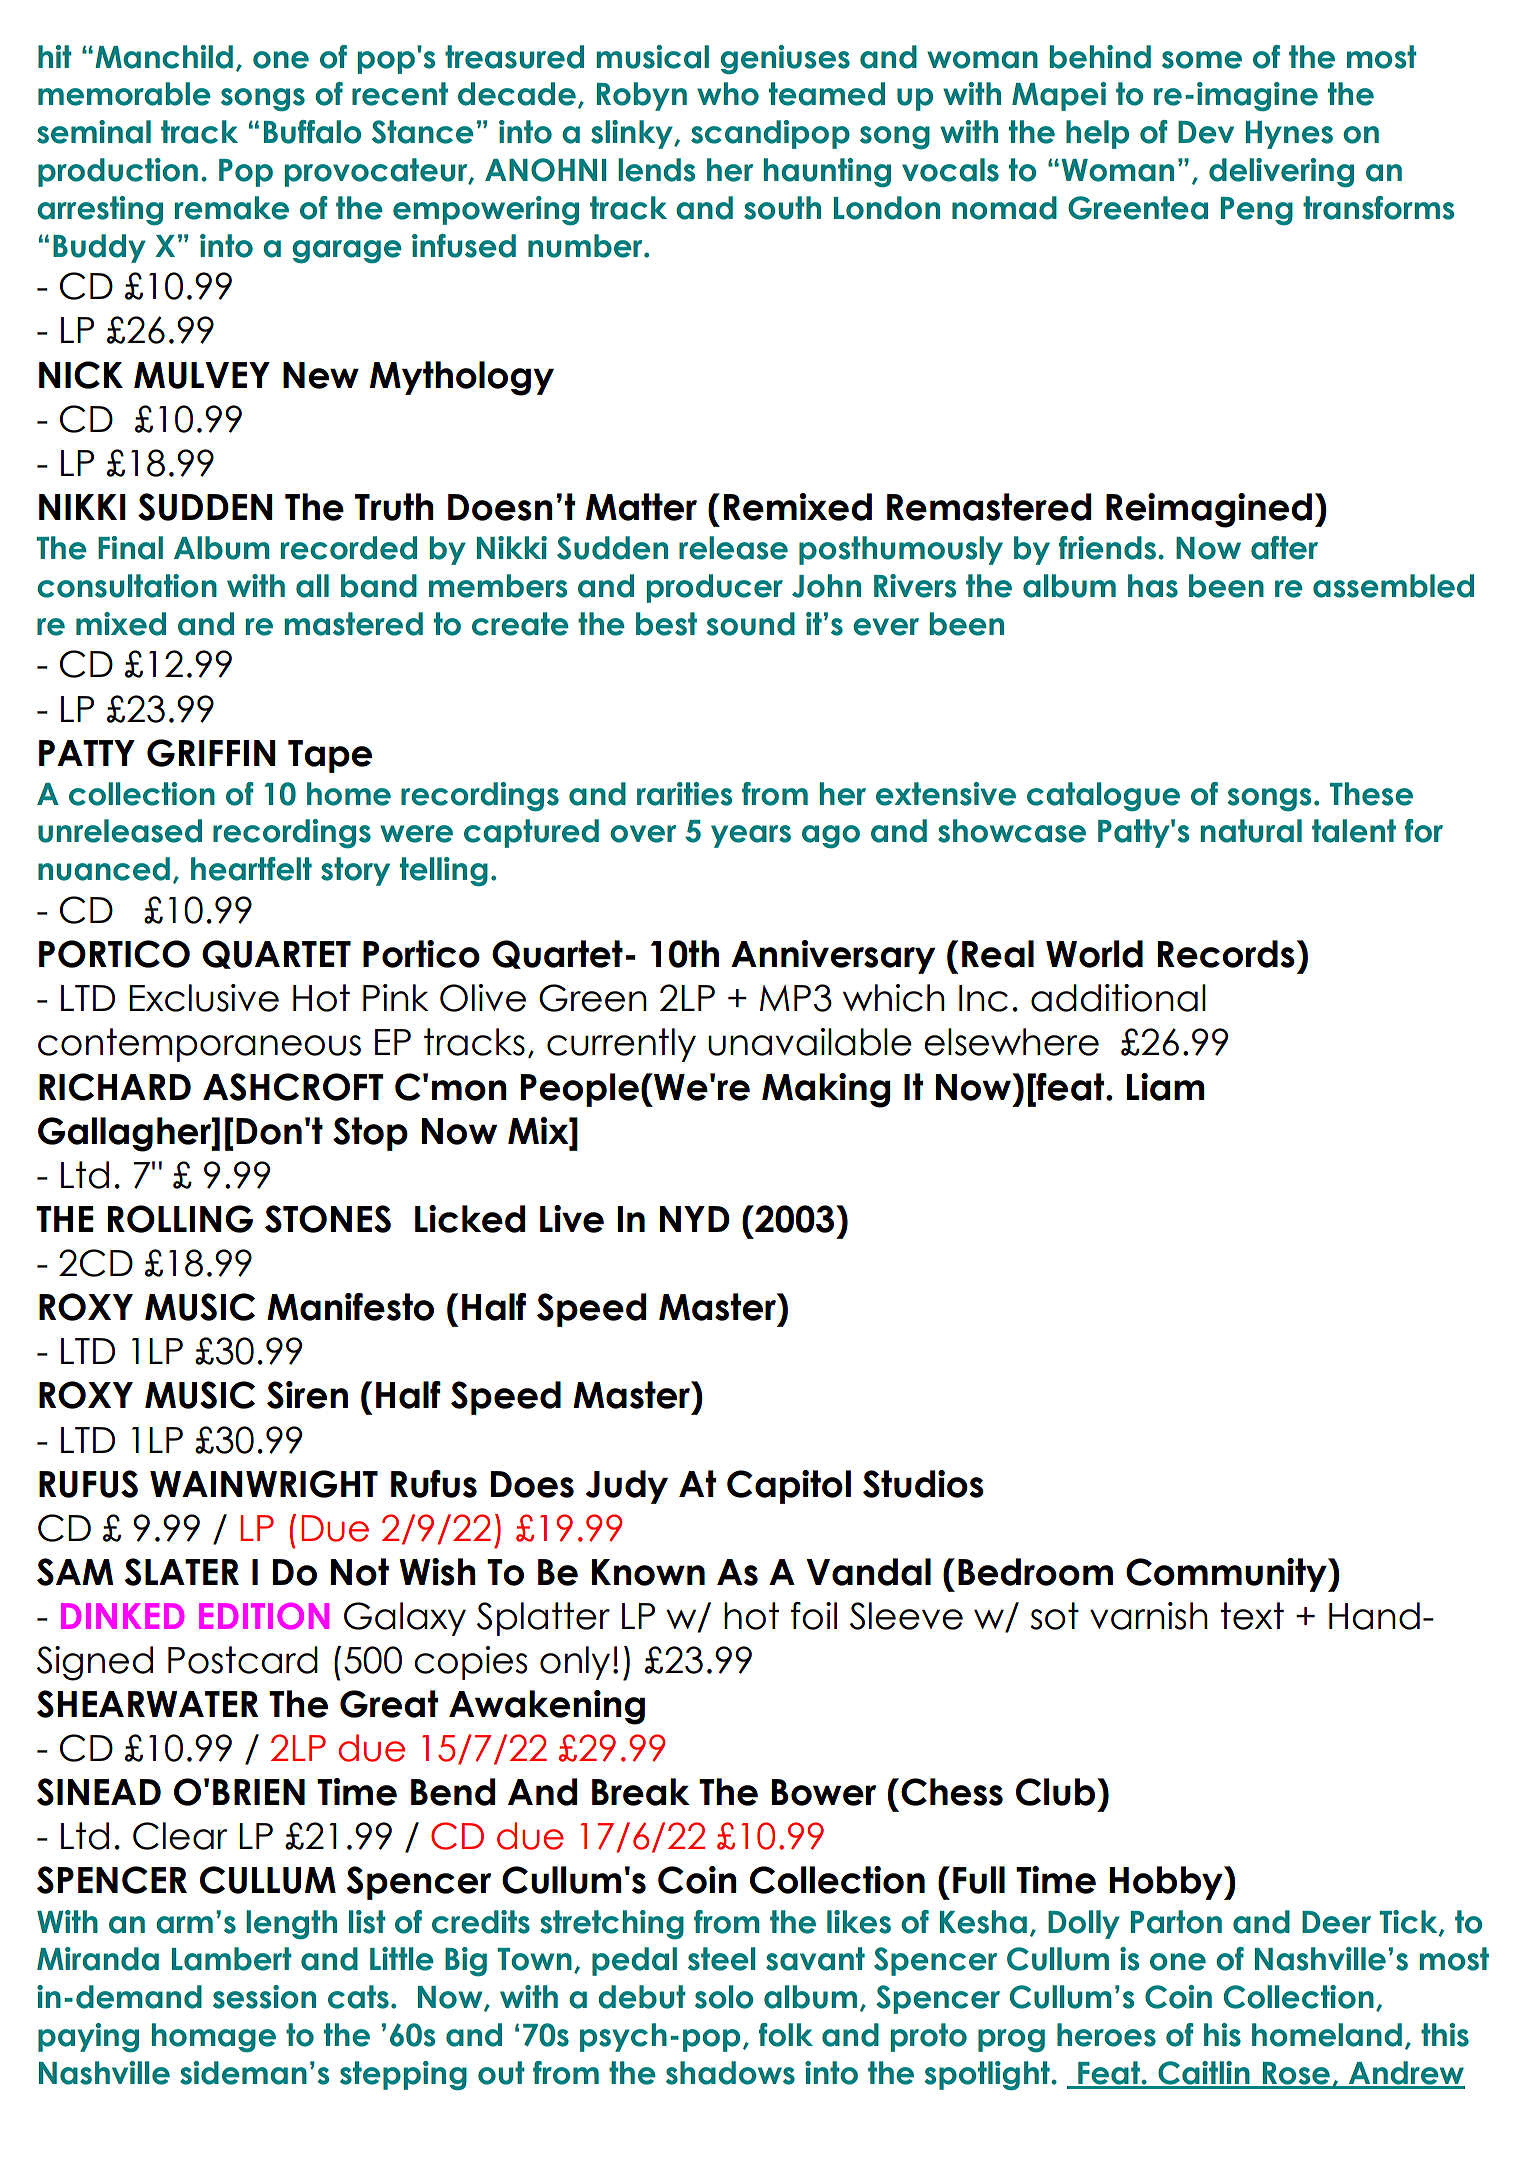 Image resolution: width=1529 pixels, height=2163 pixels. Describe the element at coordinates (214, 2038) in the screenshot. I see `homage` at that location.
